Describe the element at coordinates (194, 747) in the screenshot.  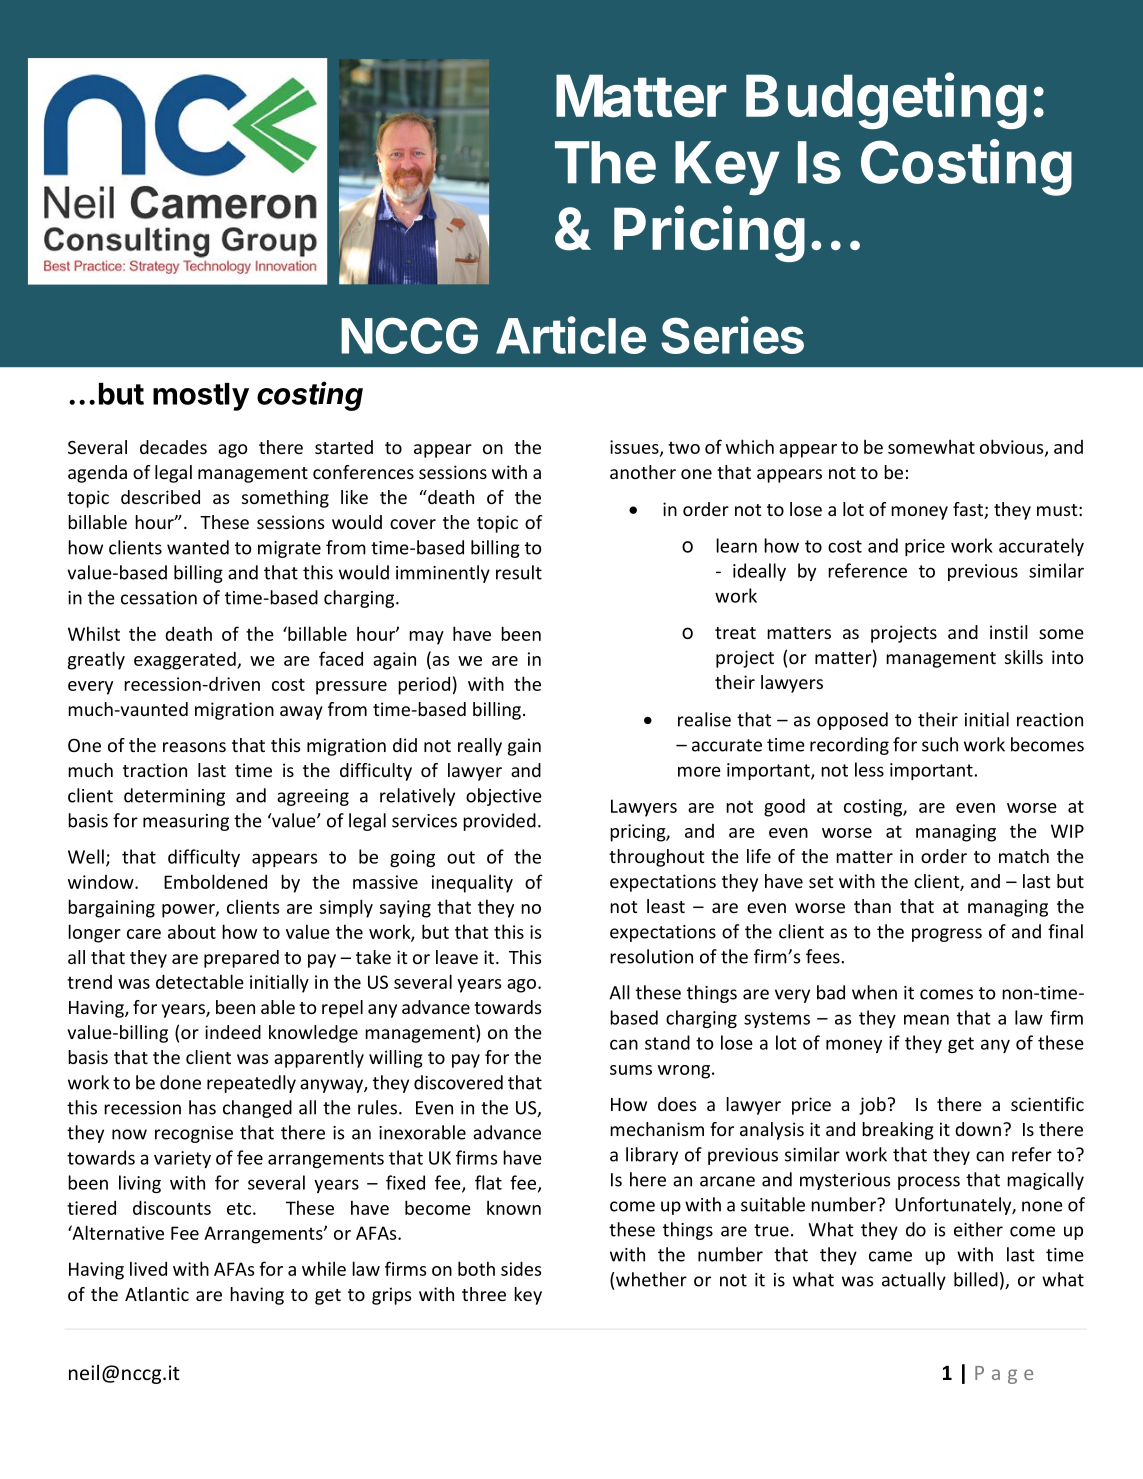
I see `reasons` at that location.
